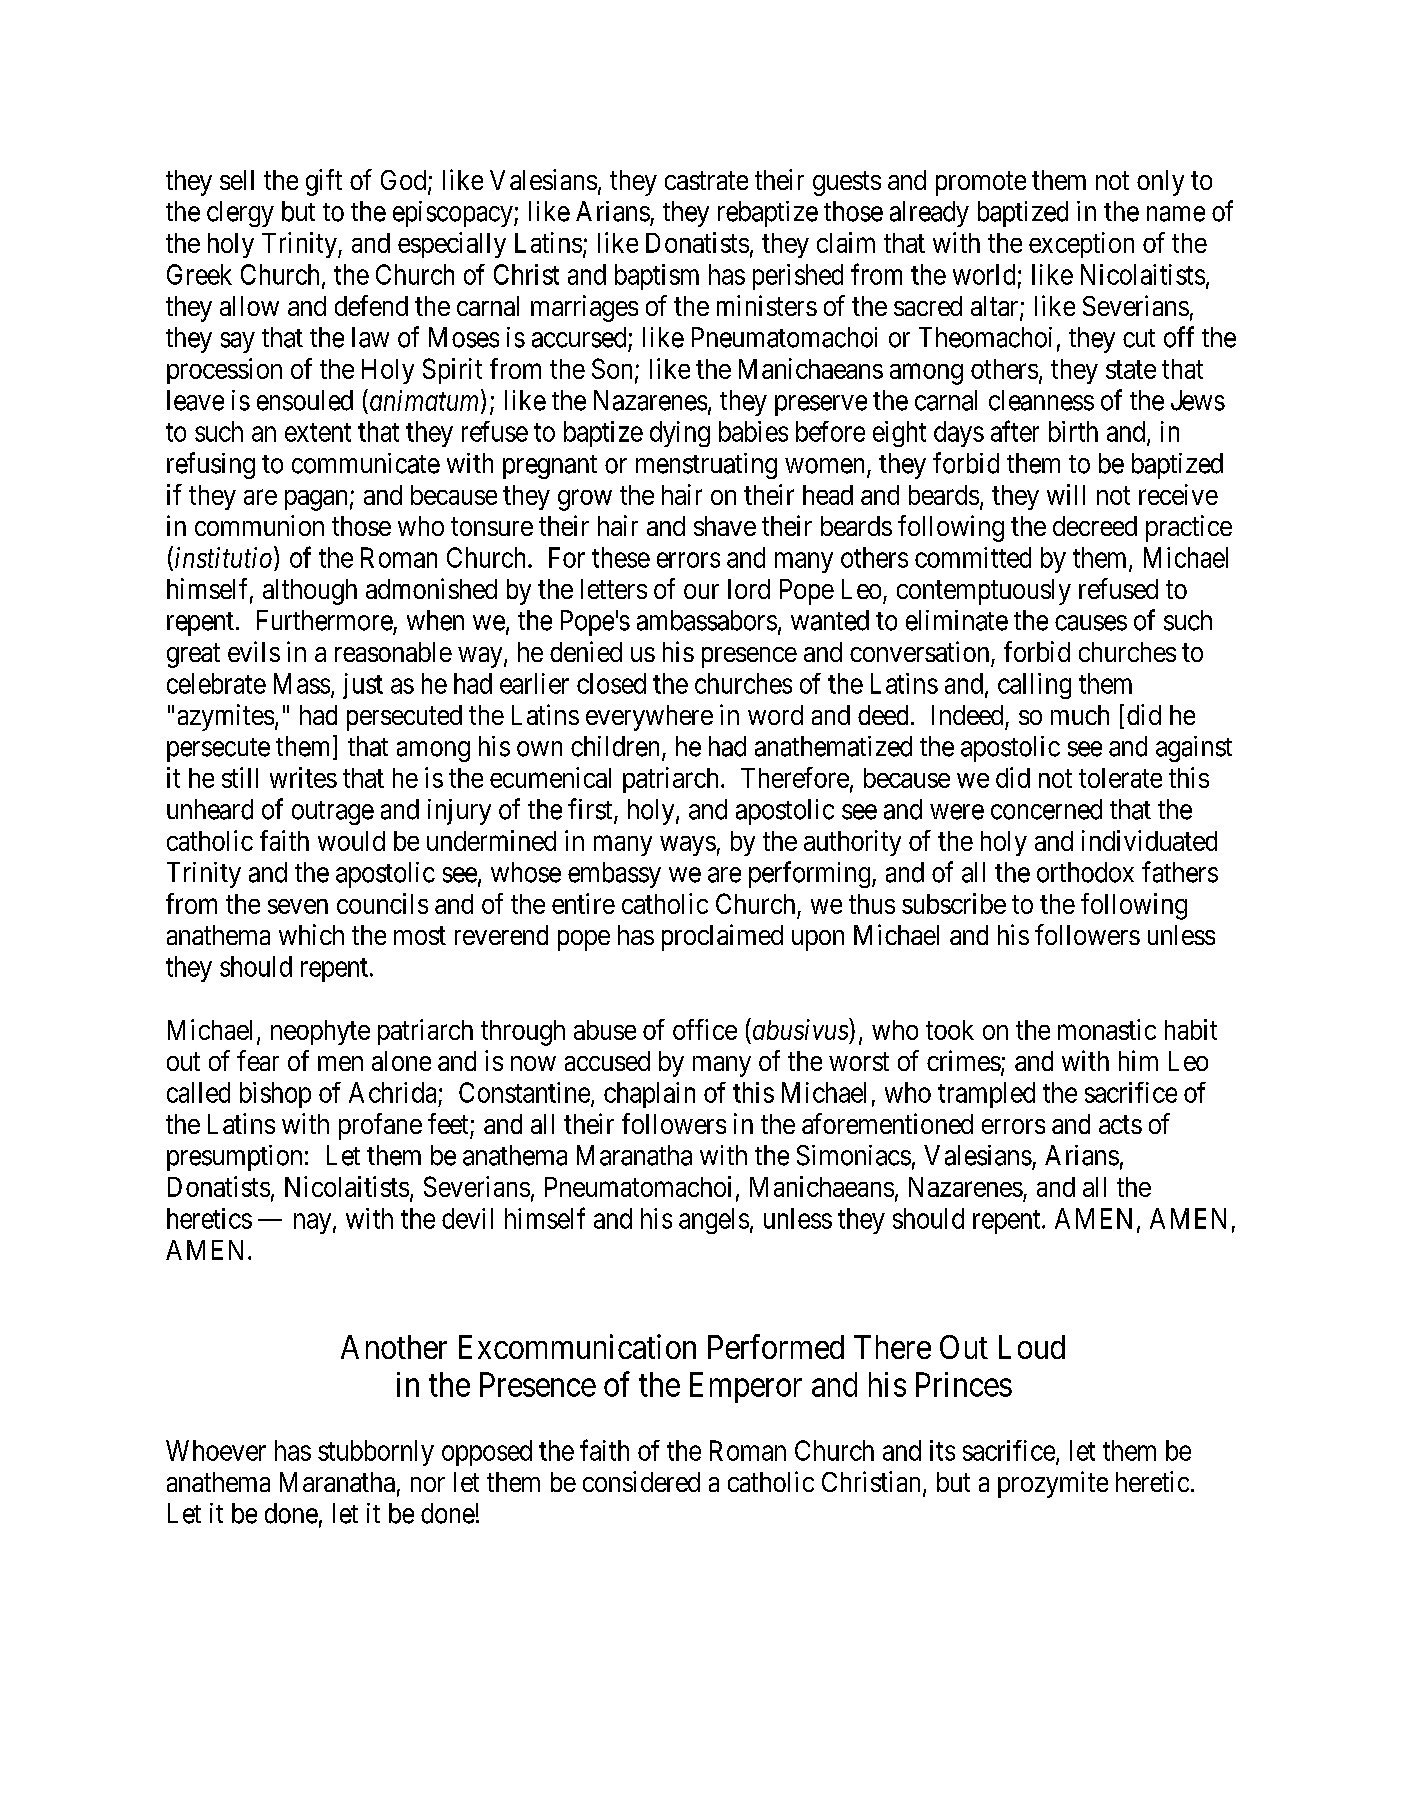 The image size is (1405, 1819). Describe the element at coordinates (333, 813) in the image. I see `outrage` at that location.
